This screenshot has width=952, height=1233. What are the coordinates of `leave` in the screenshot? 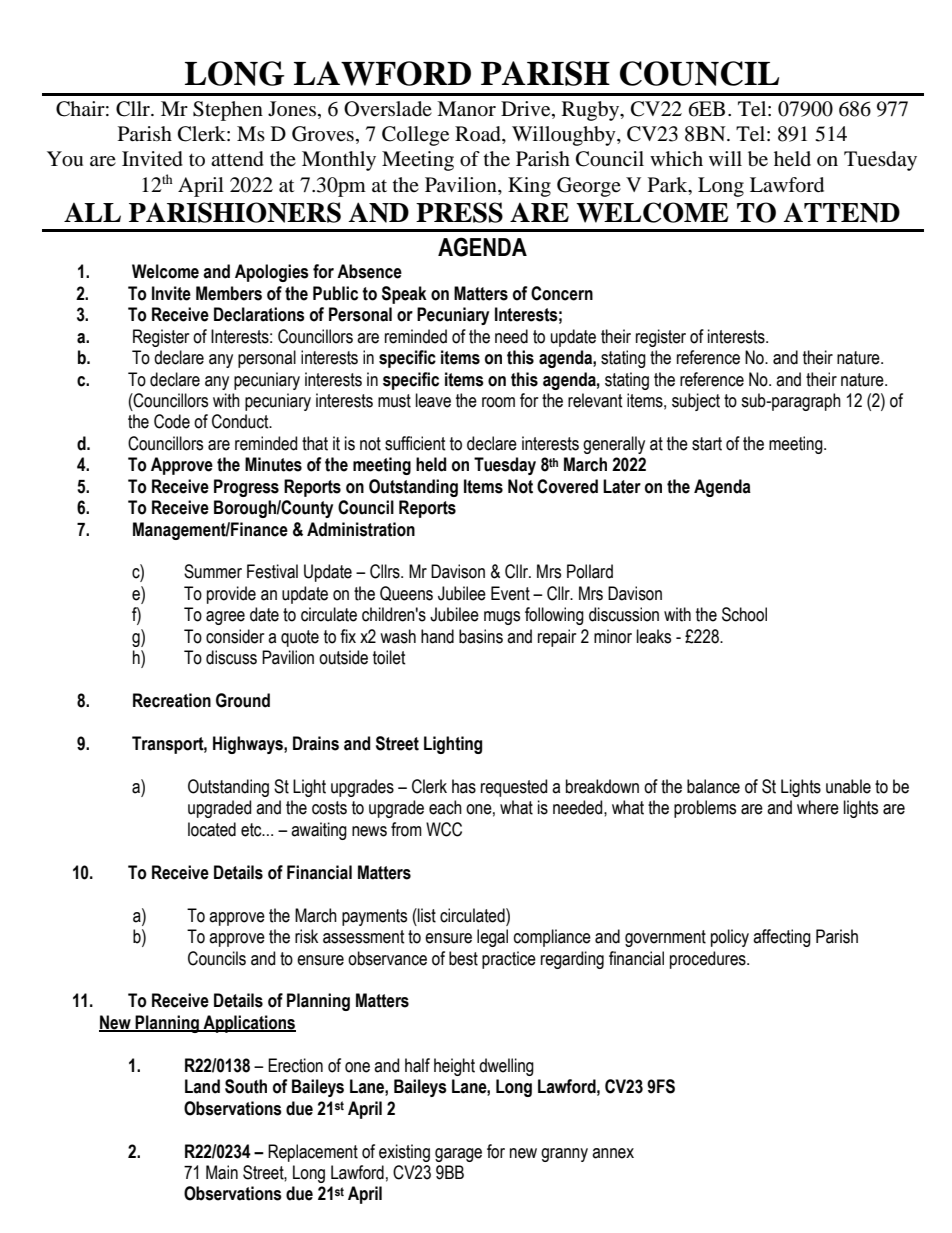 It's located at (433, 400).
